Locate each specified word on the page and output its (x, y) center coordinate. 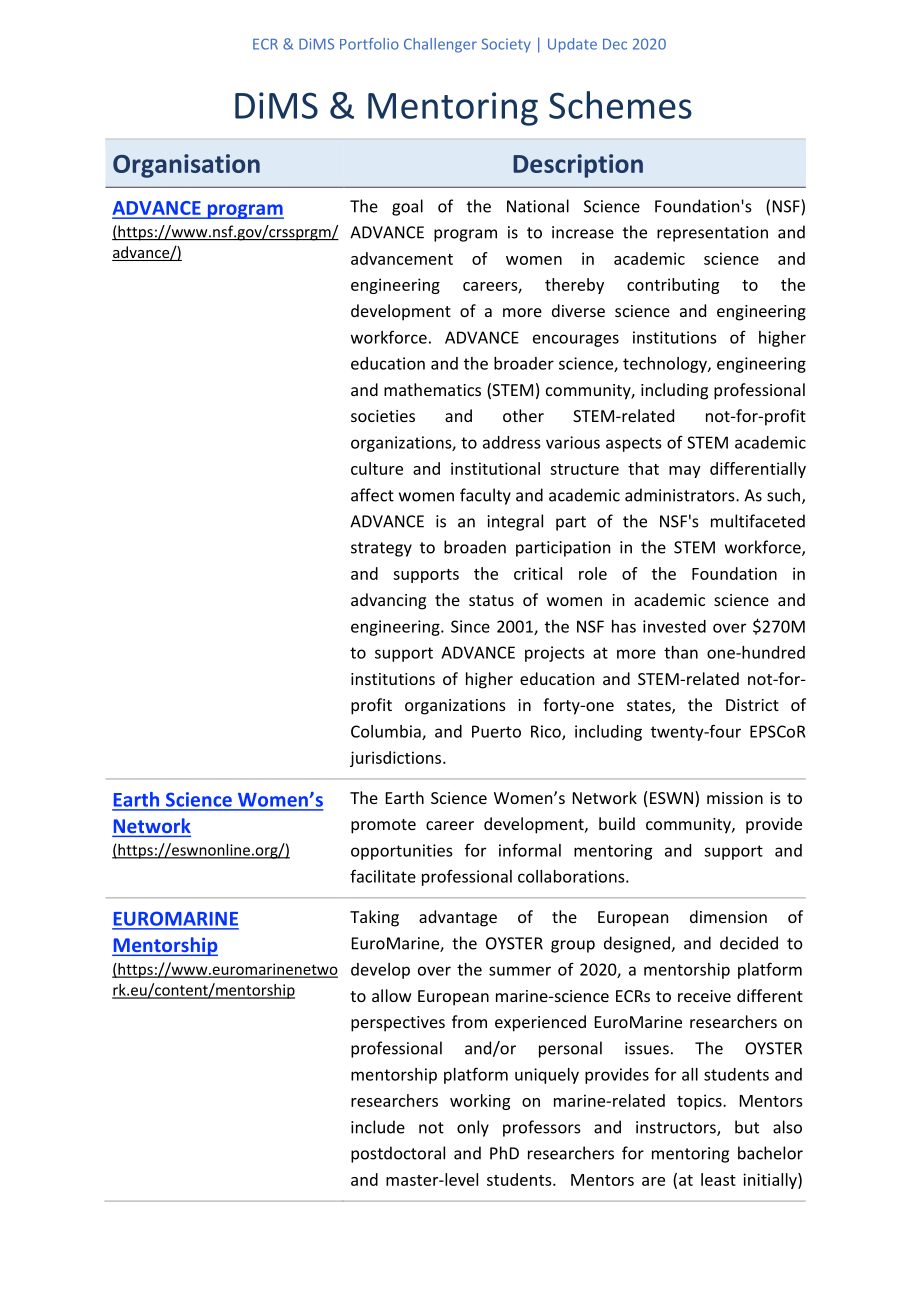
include (378, 1127)
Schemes (620, 105)
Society (506, 45)
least (718, 1179)
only (473, 1128)
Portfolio (369, 44)
